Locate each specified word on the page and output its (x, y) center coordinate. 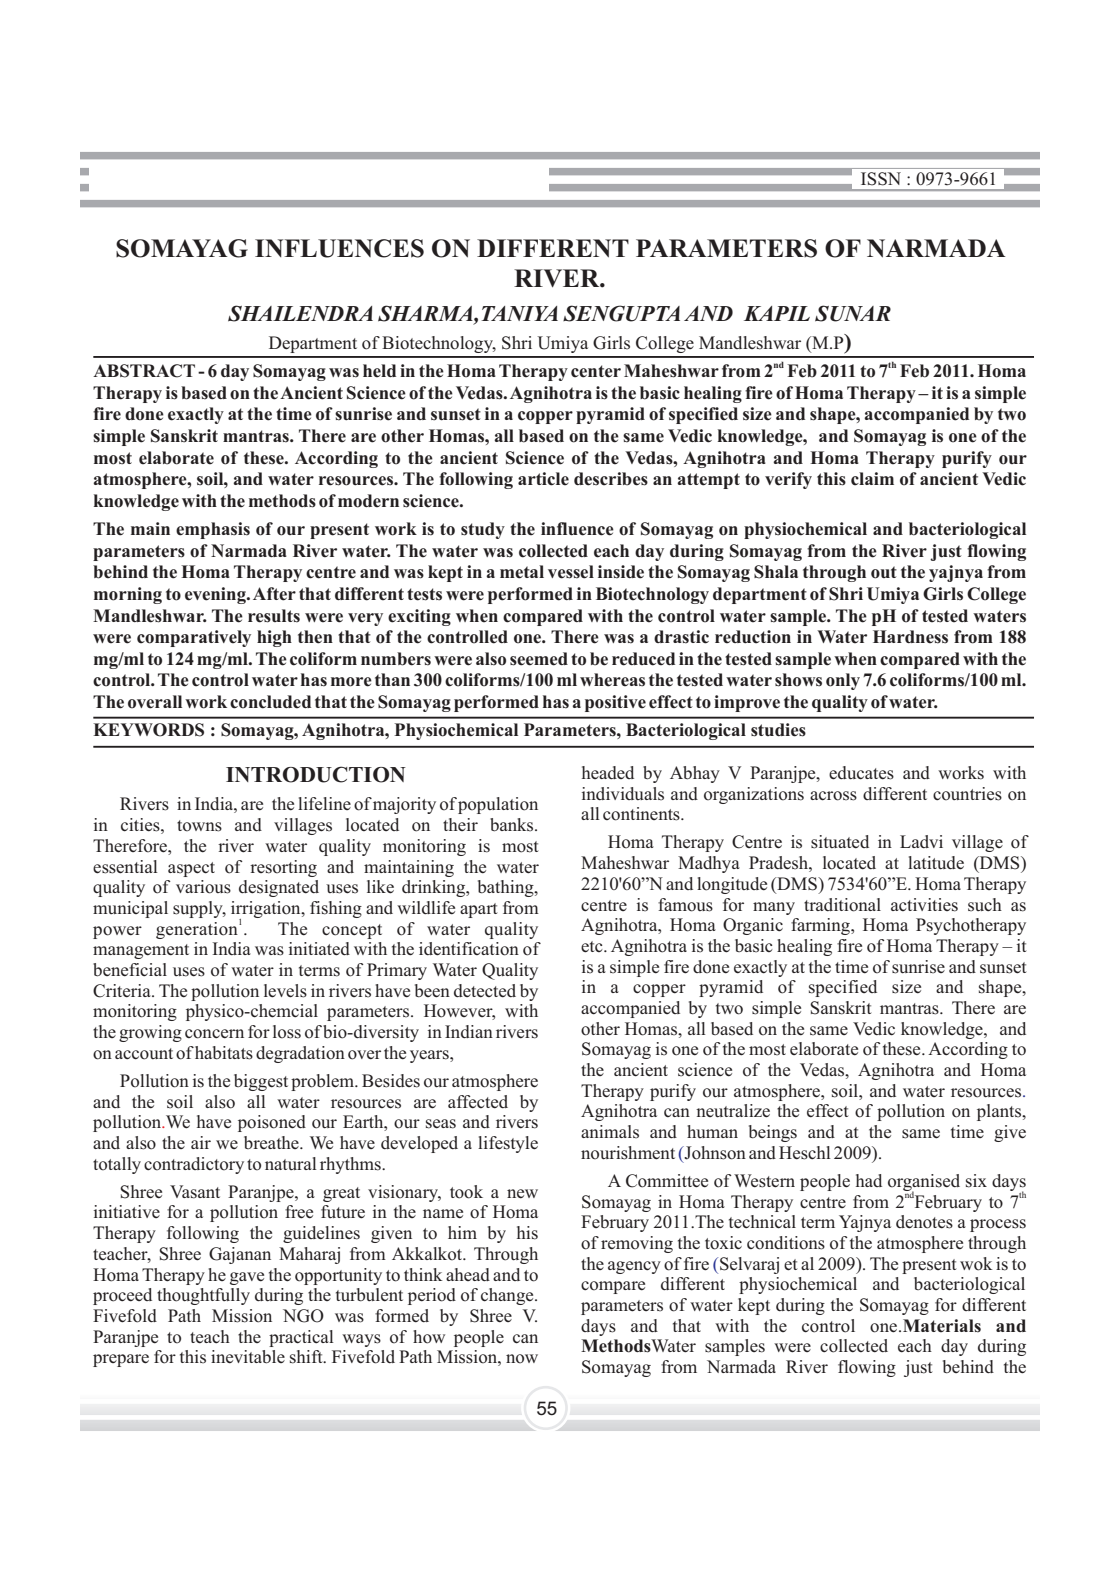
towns (199, 826)
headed (608, 773)
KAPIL (777, 313)
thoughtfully (203, 1296)
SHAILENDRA (300, 313)
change (508, 1296)
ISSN (880, 178)
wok (976, 1264)
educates (861, 773)
